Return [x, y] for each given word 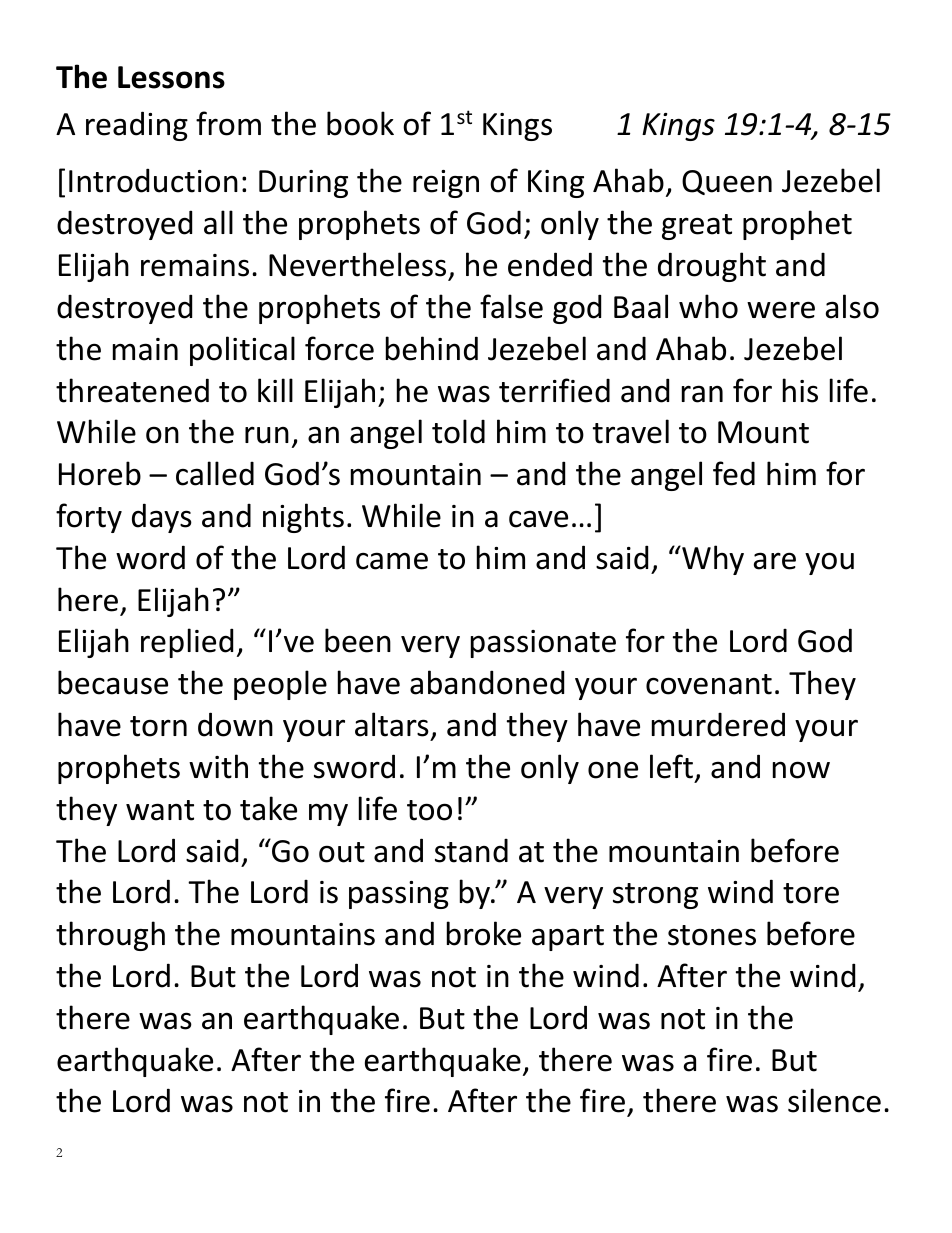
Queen [727, 182]
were [781, 310]
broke [484, 933]
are [775, 561]
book [360, 123]
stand [471, 850]
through [110, 936]
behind [432, 348]
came [392, 561]
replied [187, 643]
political [242, 351]
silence [834, 1100]
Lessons [171, 77]
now [801, 770]
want [160, 810]
